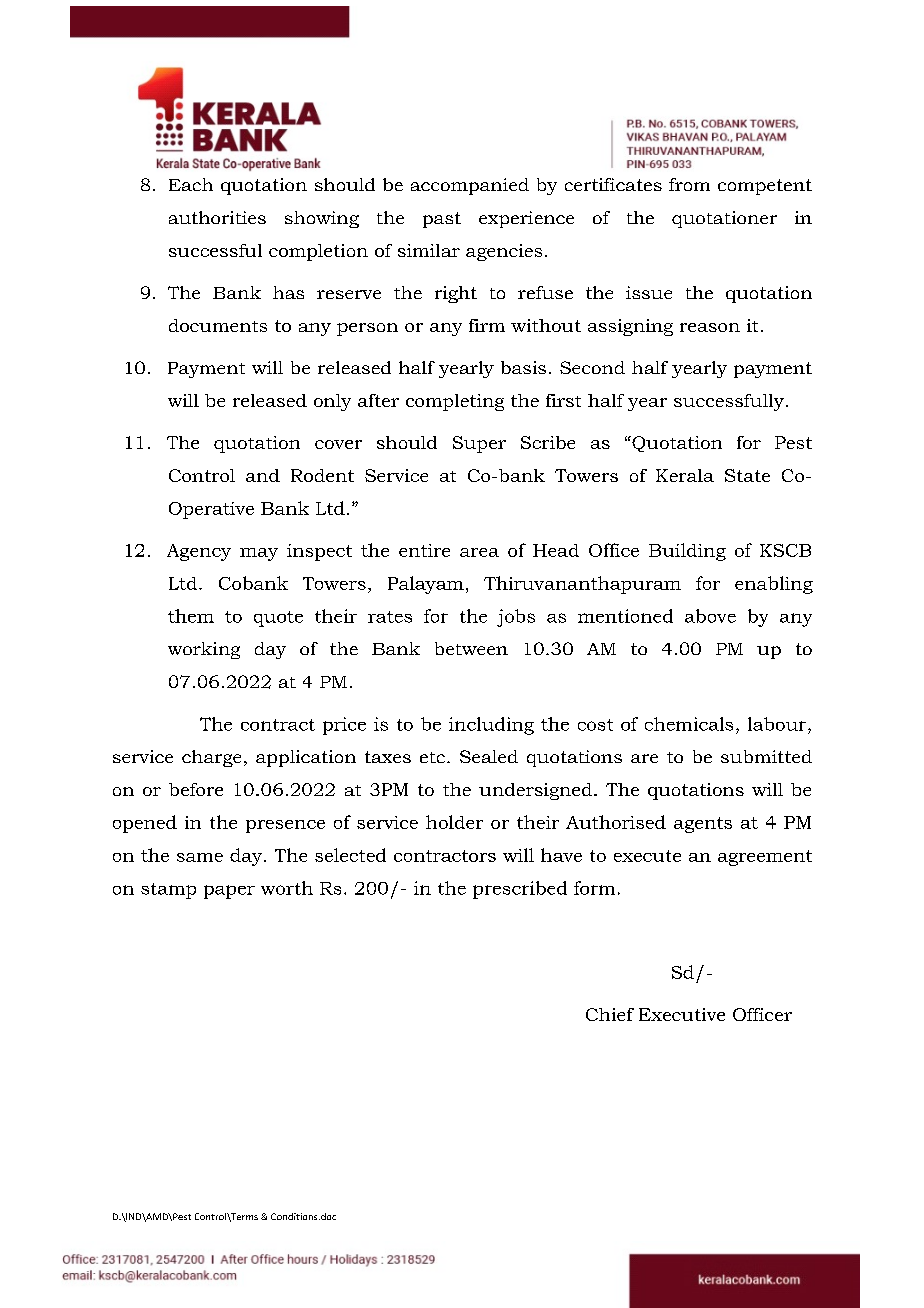 The height and width of the screenshot is (1308, 924). What do you see at coordinates (689, 724) in the screenshot?
I see `chemicals` at bounding box center [689, 724].
